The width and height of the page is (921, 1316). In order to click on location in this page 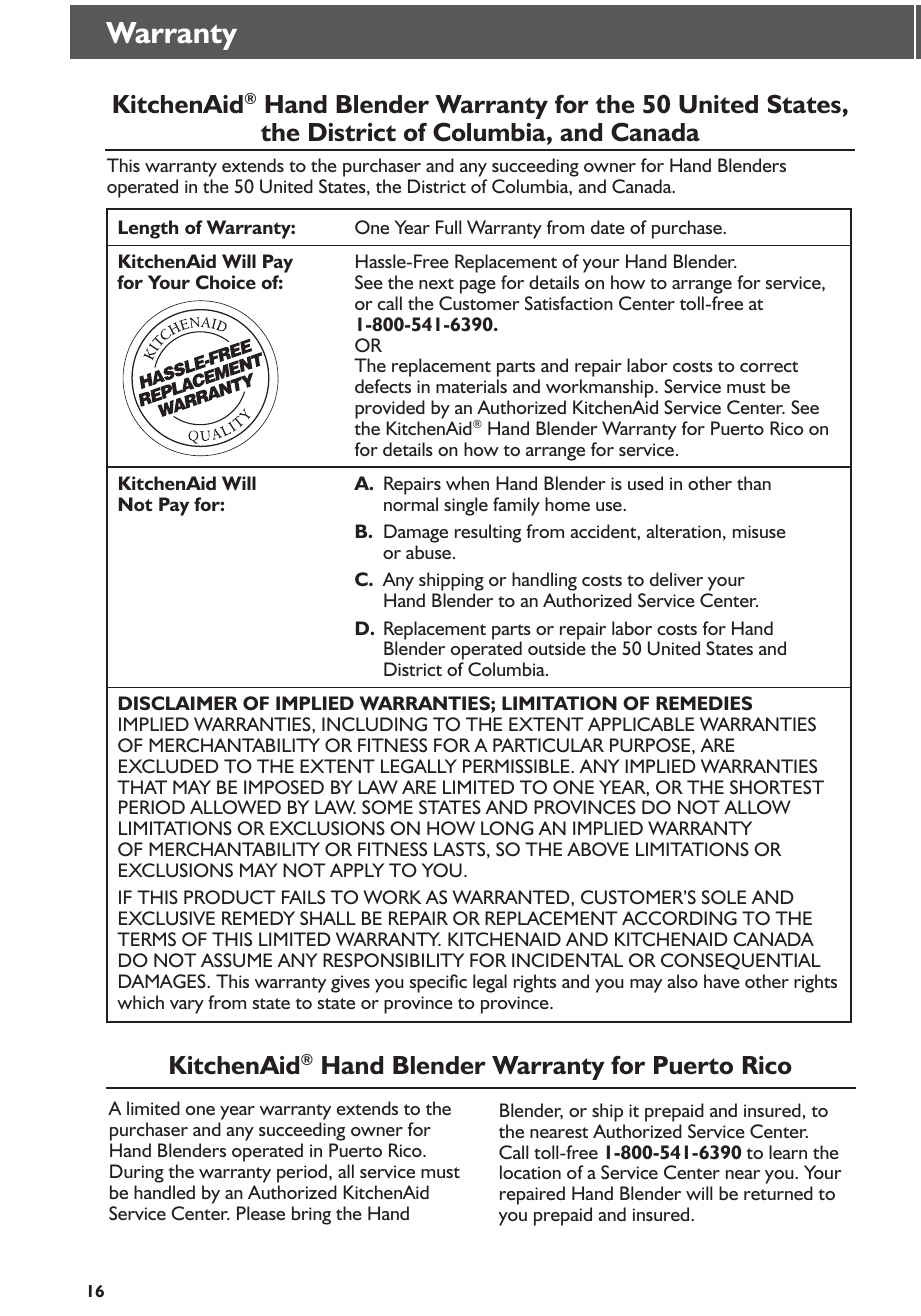, I will do `click(530, 1172)`.
